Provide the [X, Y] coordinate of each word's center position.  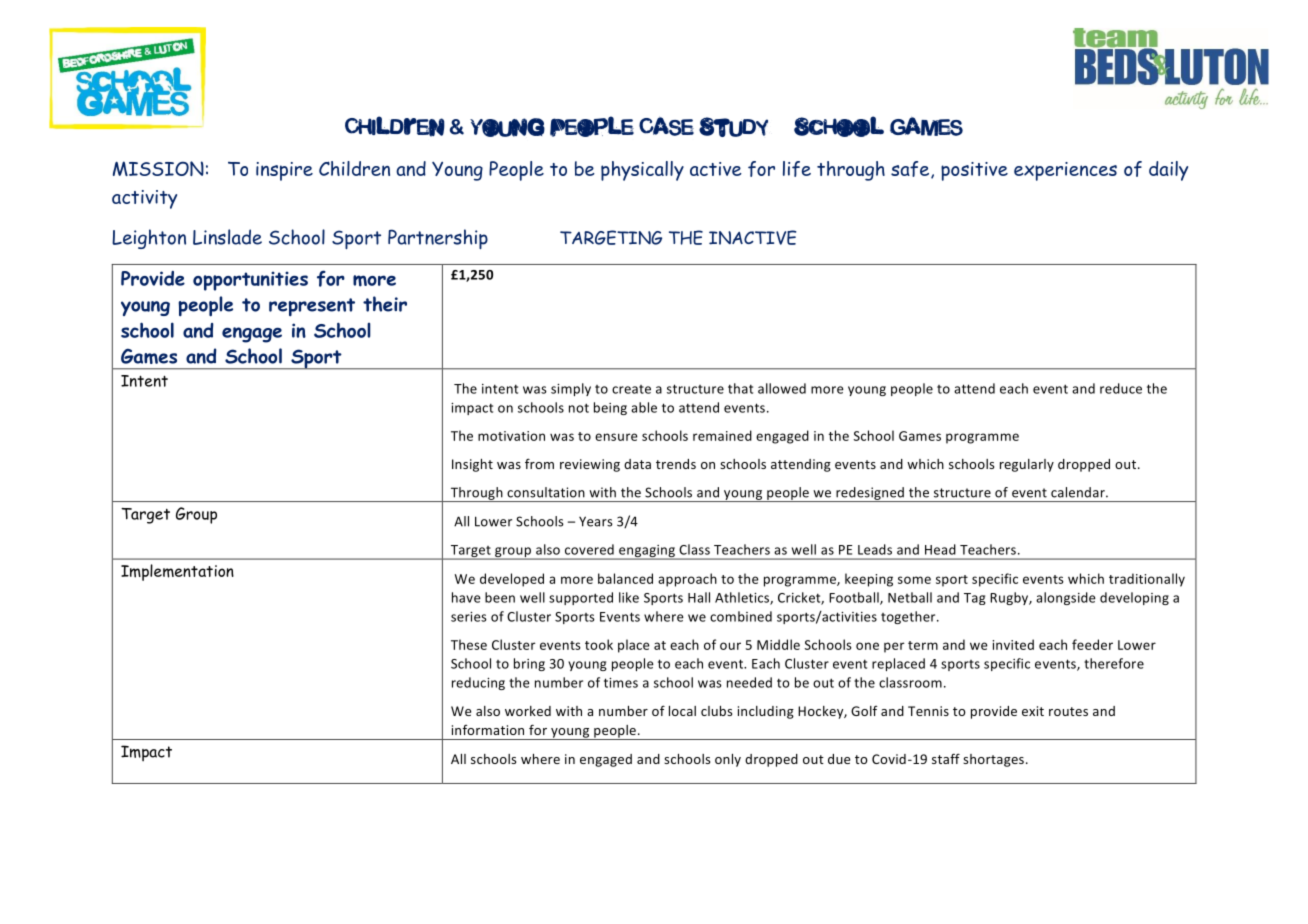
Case [666, 126]
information [488, 730]
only [728, 760]
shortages [993, 760]
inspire [284, 171]
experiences [1065, 171]
